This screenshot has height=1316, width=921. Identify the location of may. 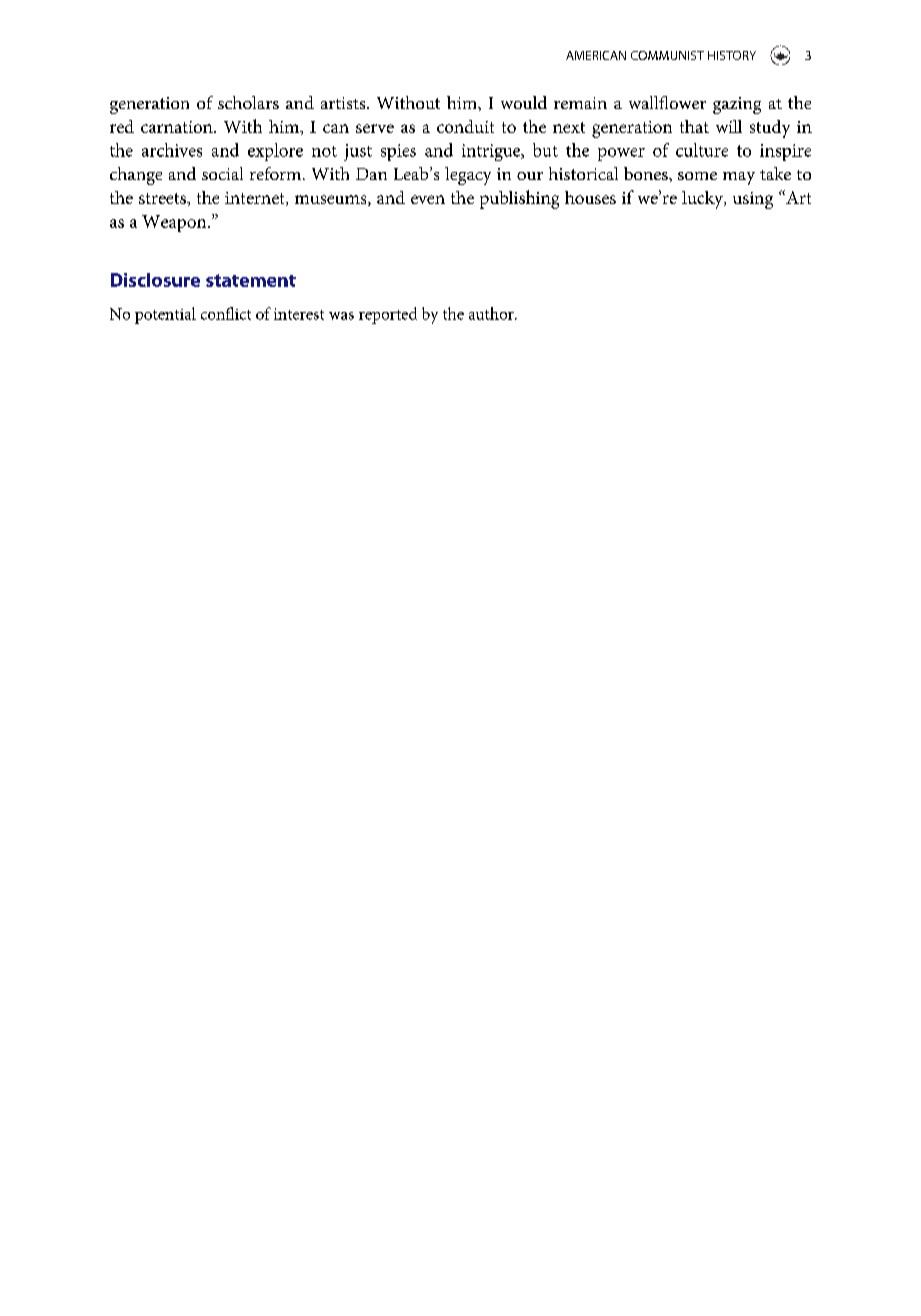
(739, 178).
